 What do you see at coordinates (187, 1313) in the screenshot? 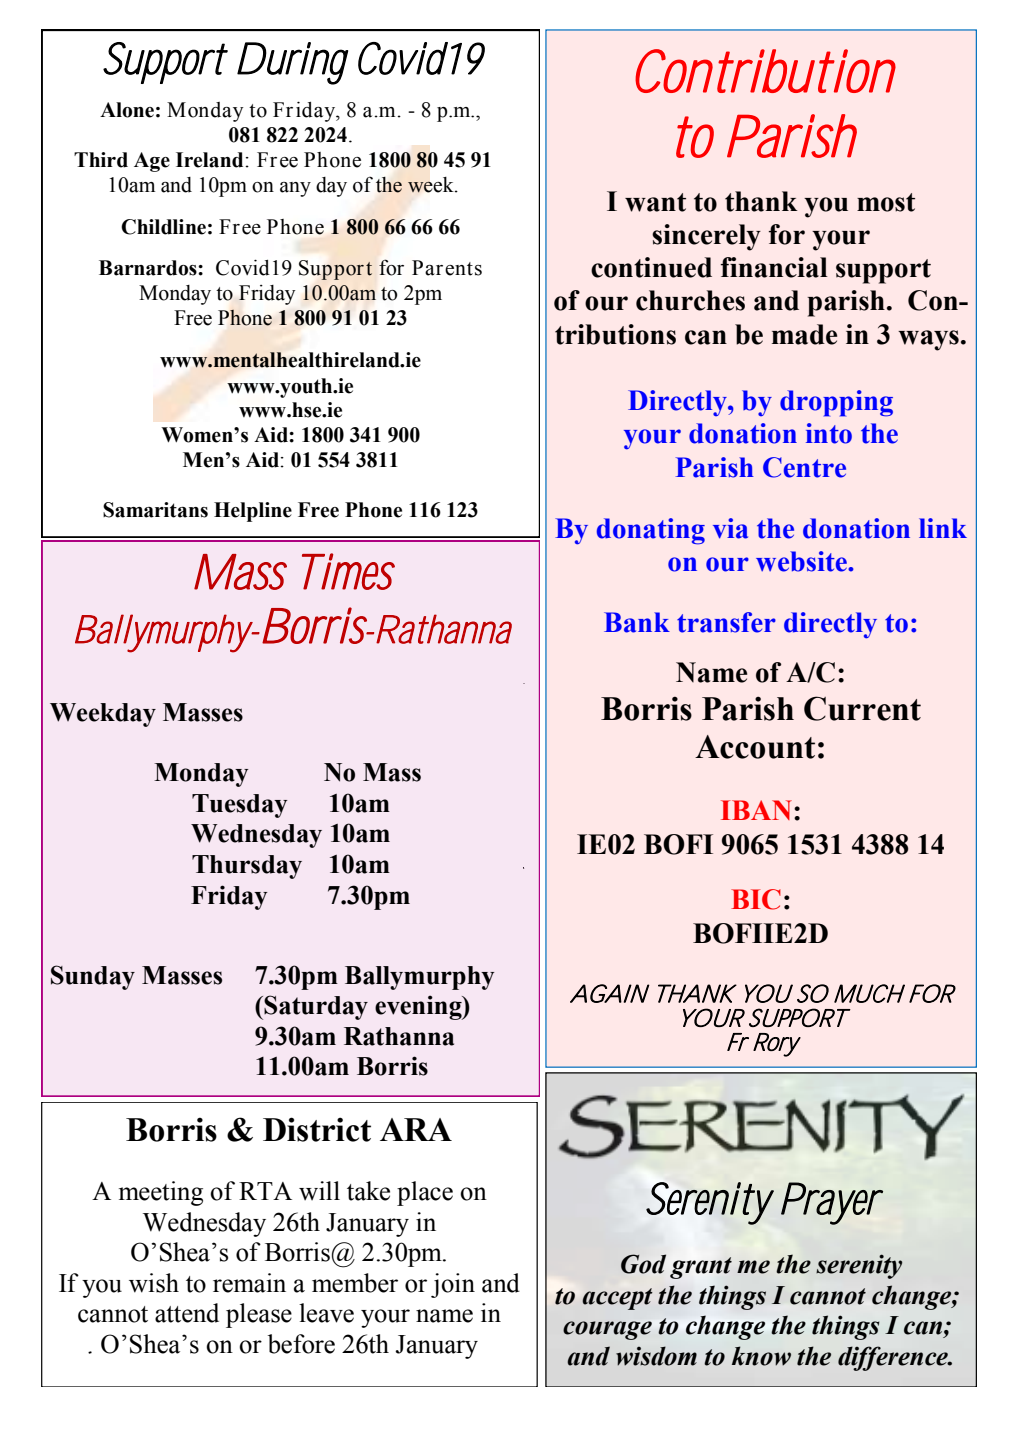
I see `attend` at bounding box center [187, 1313].
